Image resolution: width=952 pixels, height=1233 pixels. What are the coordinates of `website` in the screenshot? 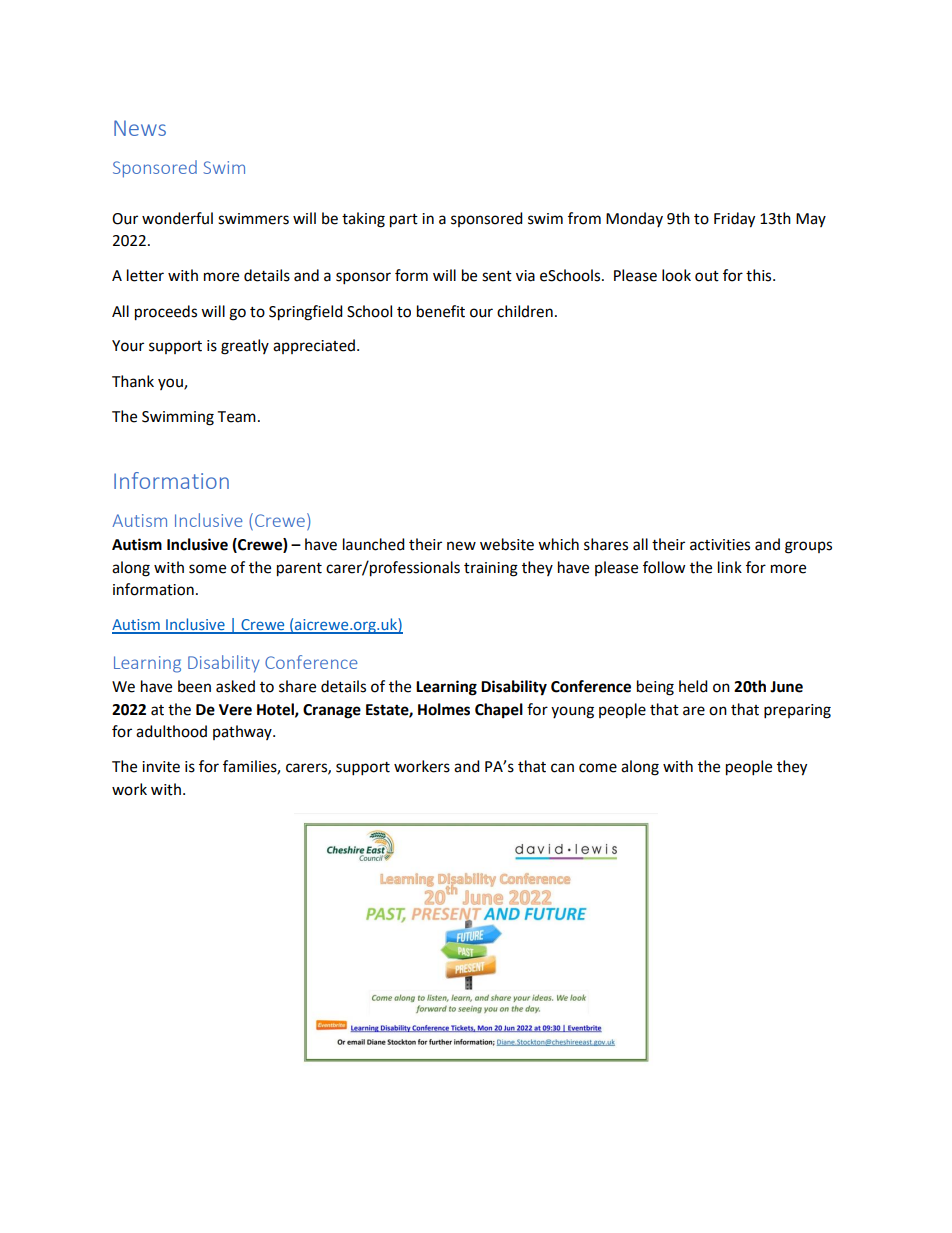 It's located at (507, 544).
